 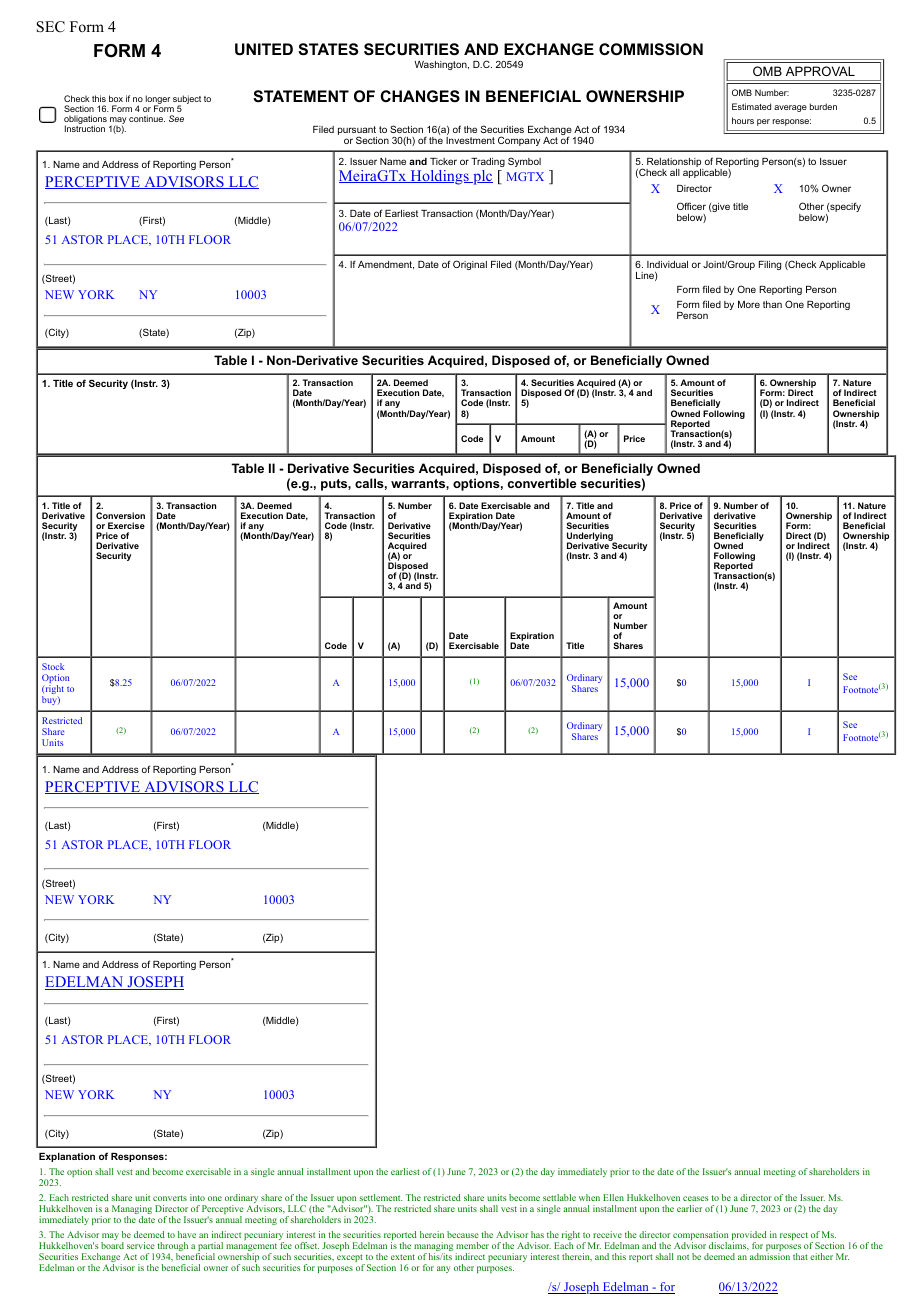 What do you see at coordinates (463, 1234) in the screenshot?
I see `because` at bounding box center [463, 1234].
